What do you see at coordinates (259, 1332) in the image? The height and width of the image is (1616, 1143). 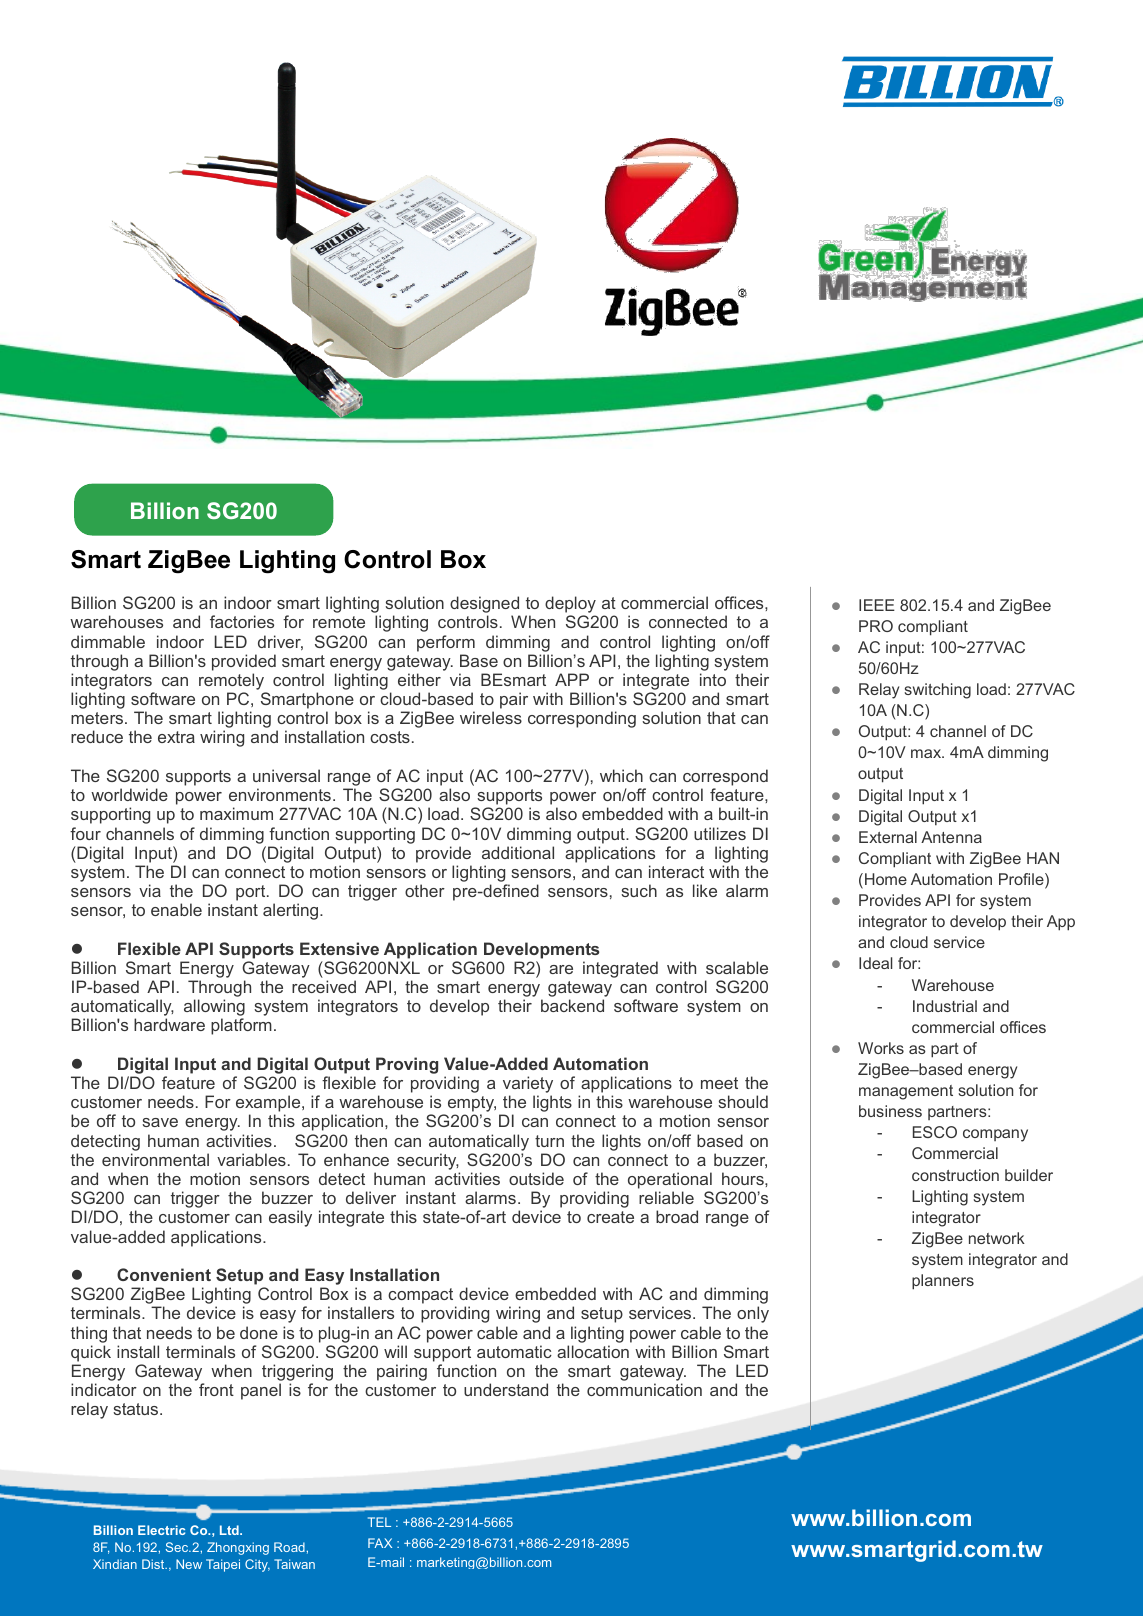 I see `done` at bounding box center [259, 1332].
